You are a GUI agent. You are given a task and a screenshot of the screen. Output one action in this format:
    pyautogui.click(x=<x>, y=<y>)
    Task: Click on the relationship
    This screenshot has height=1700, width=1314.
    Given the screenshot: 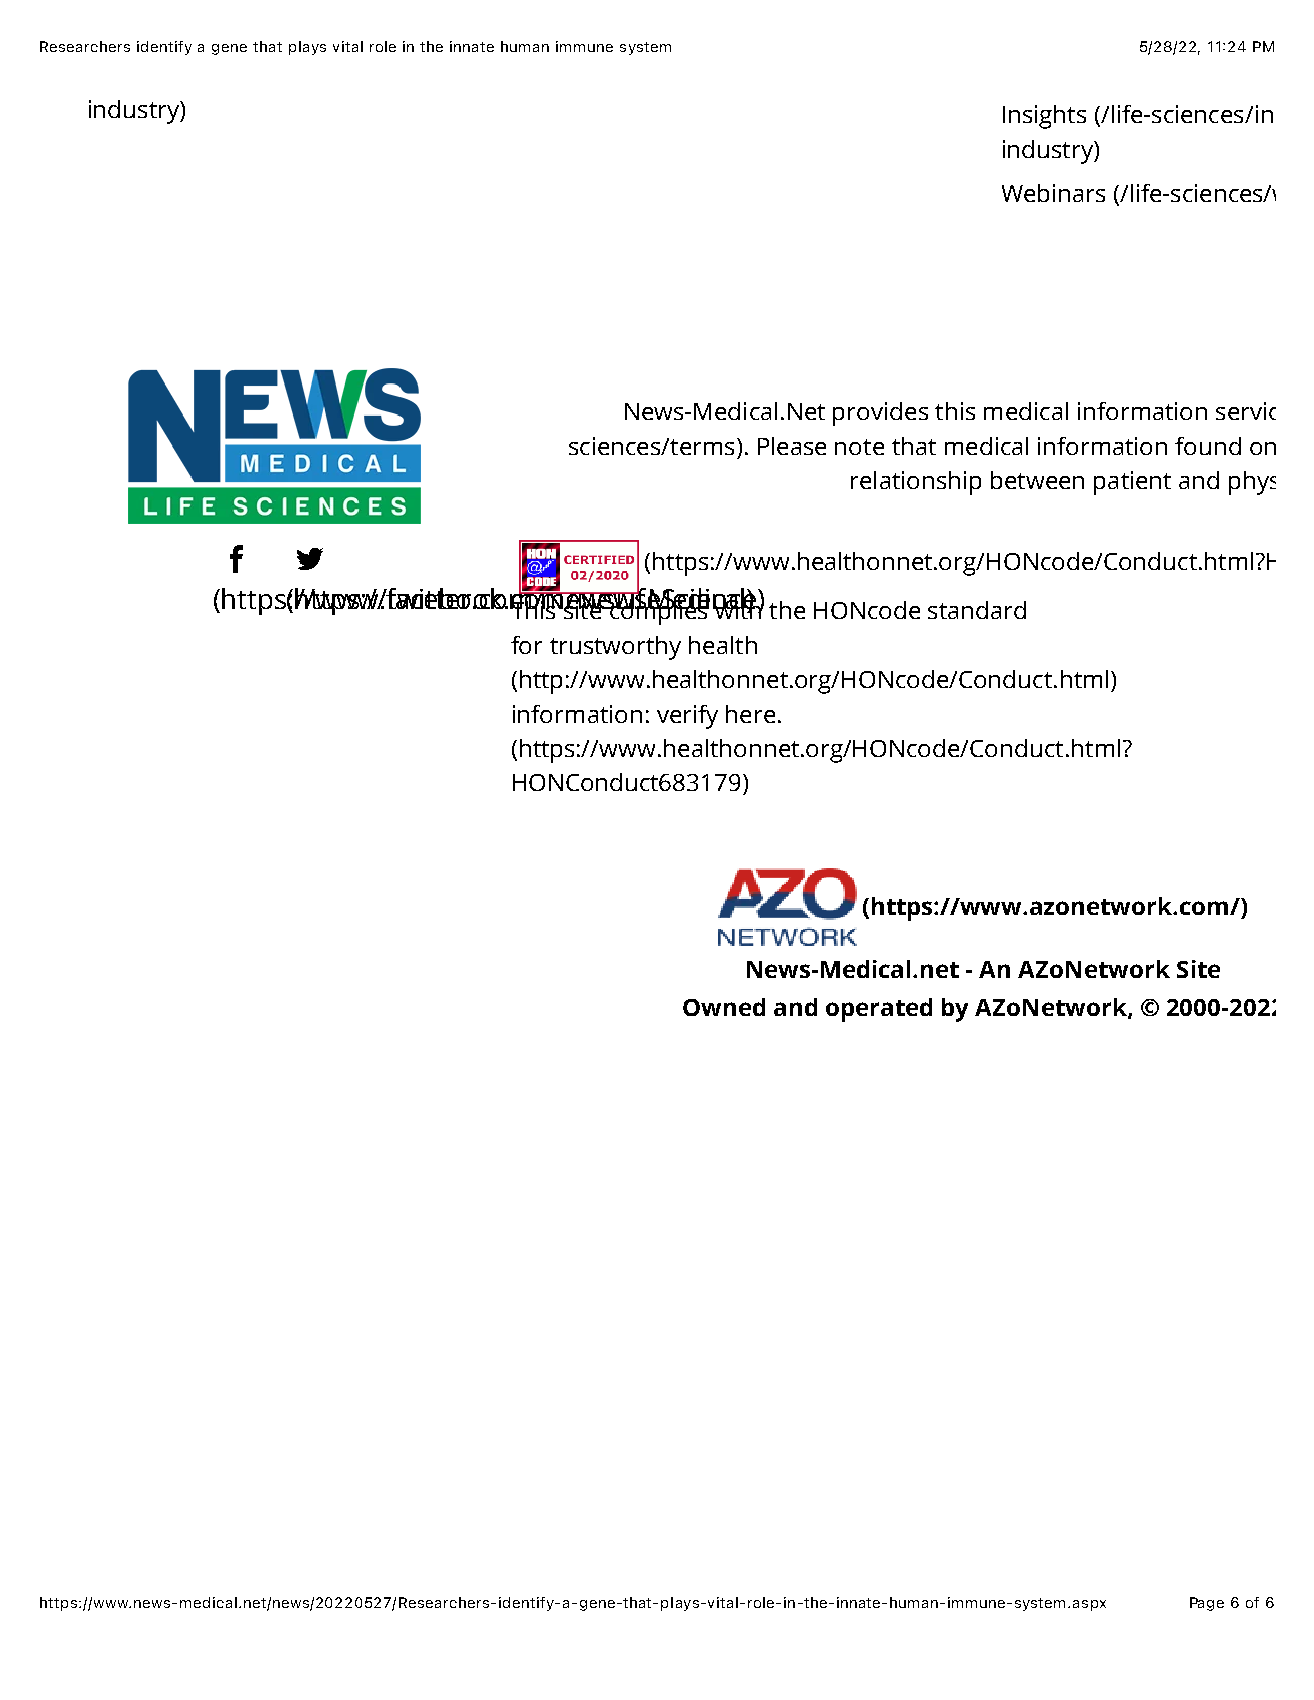 What is the action you would take?
    pyautogui.click(x=916, y=483)
